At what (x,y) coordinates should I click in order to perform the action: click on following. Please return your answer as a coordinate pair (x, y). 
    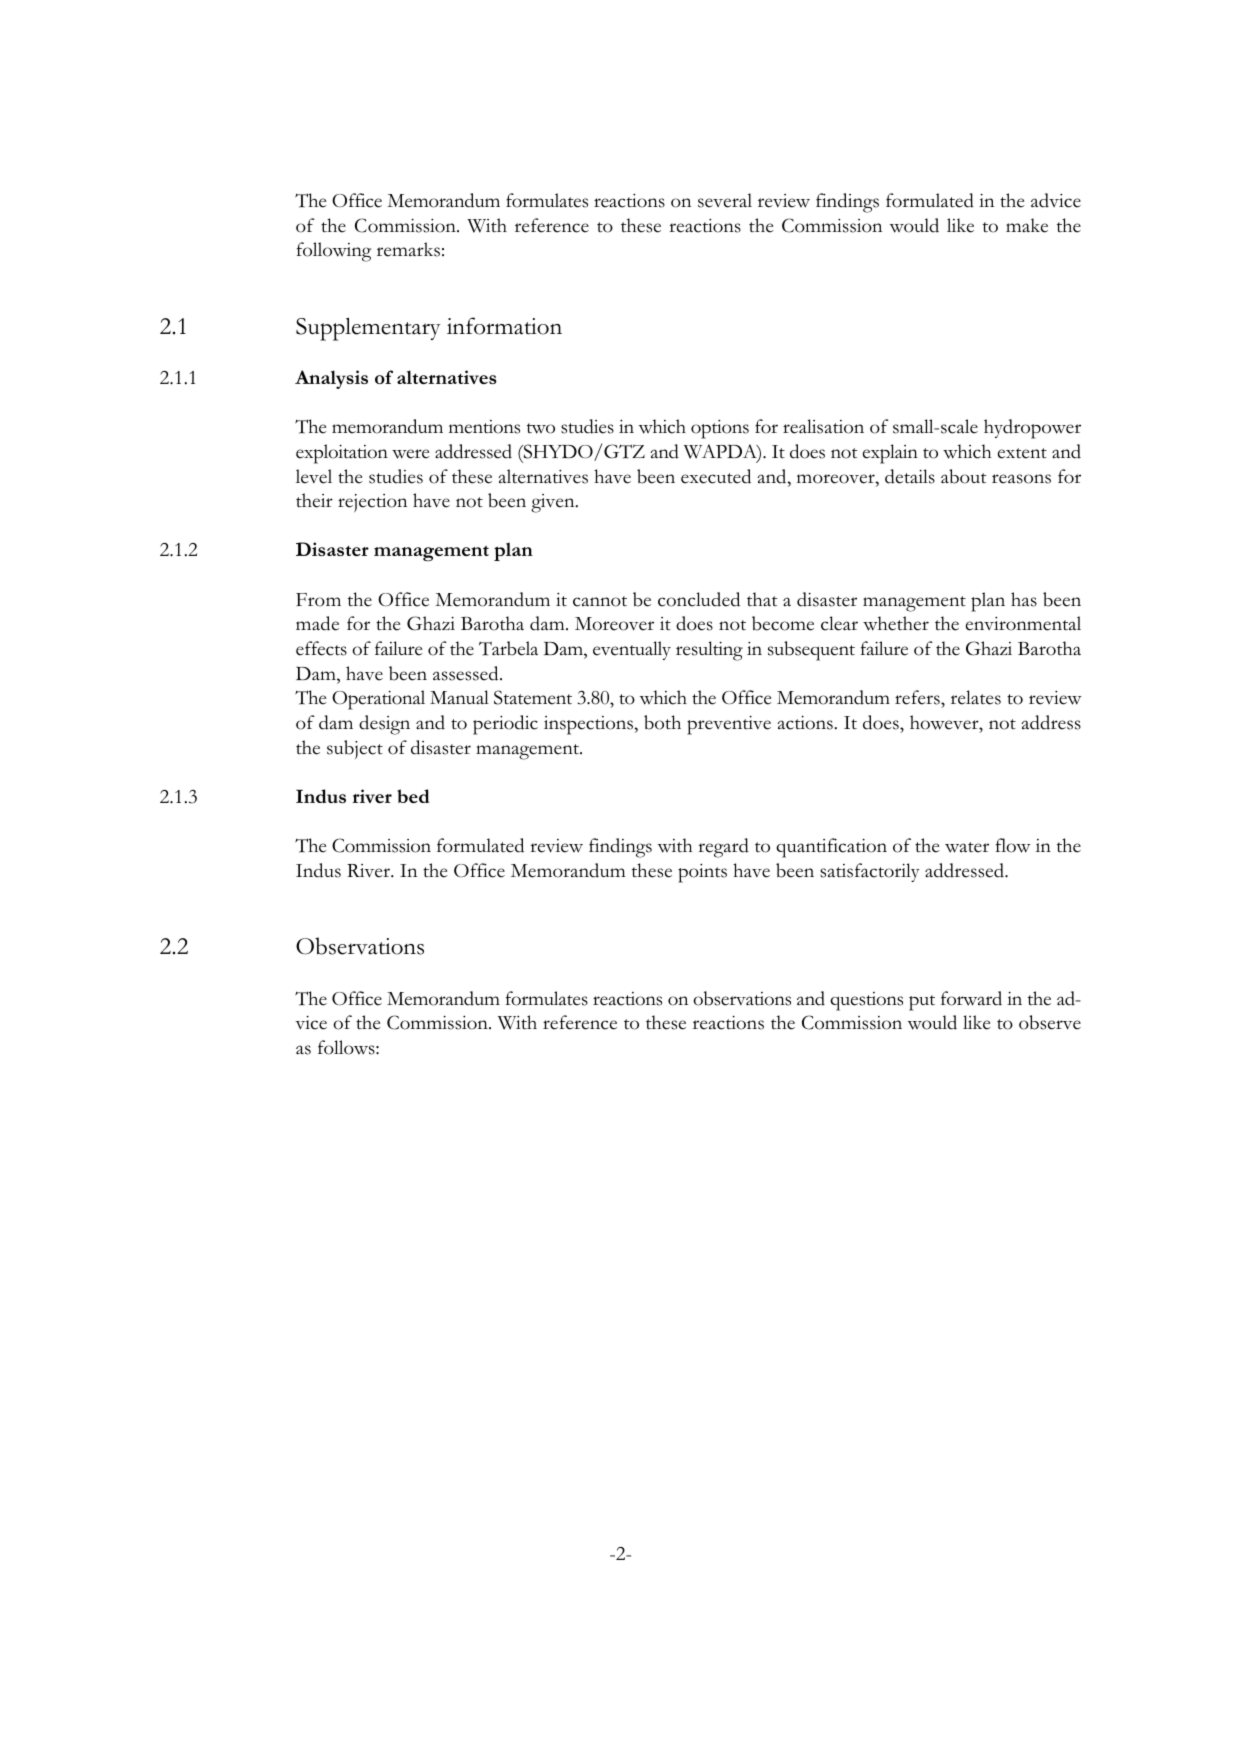
    Looking at the image, I should click on (334, 252).
